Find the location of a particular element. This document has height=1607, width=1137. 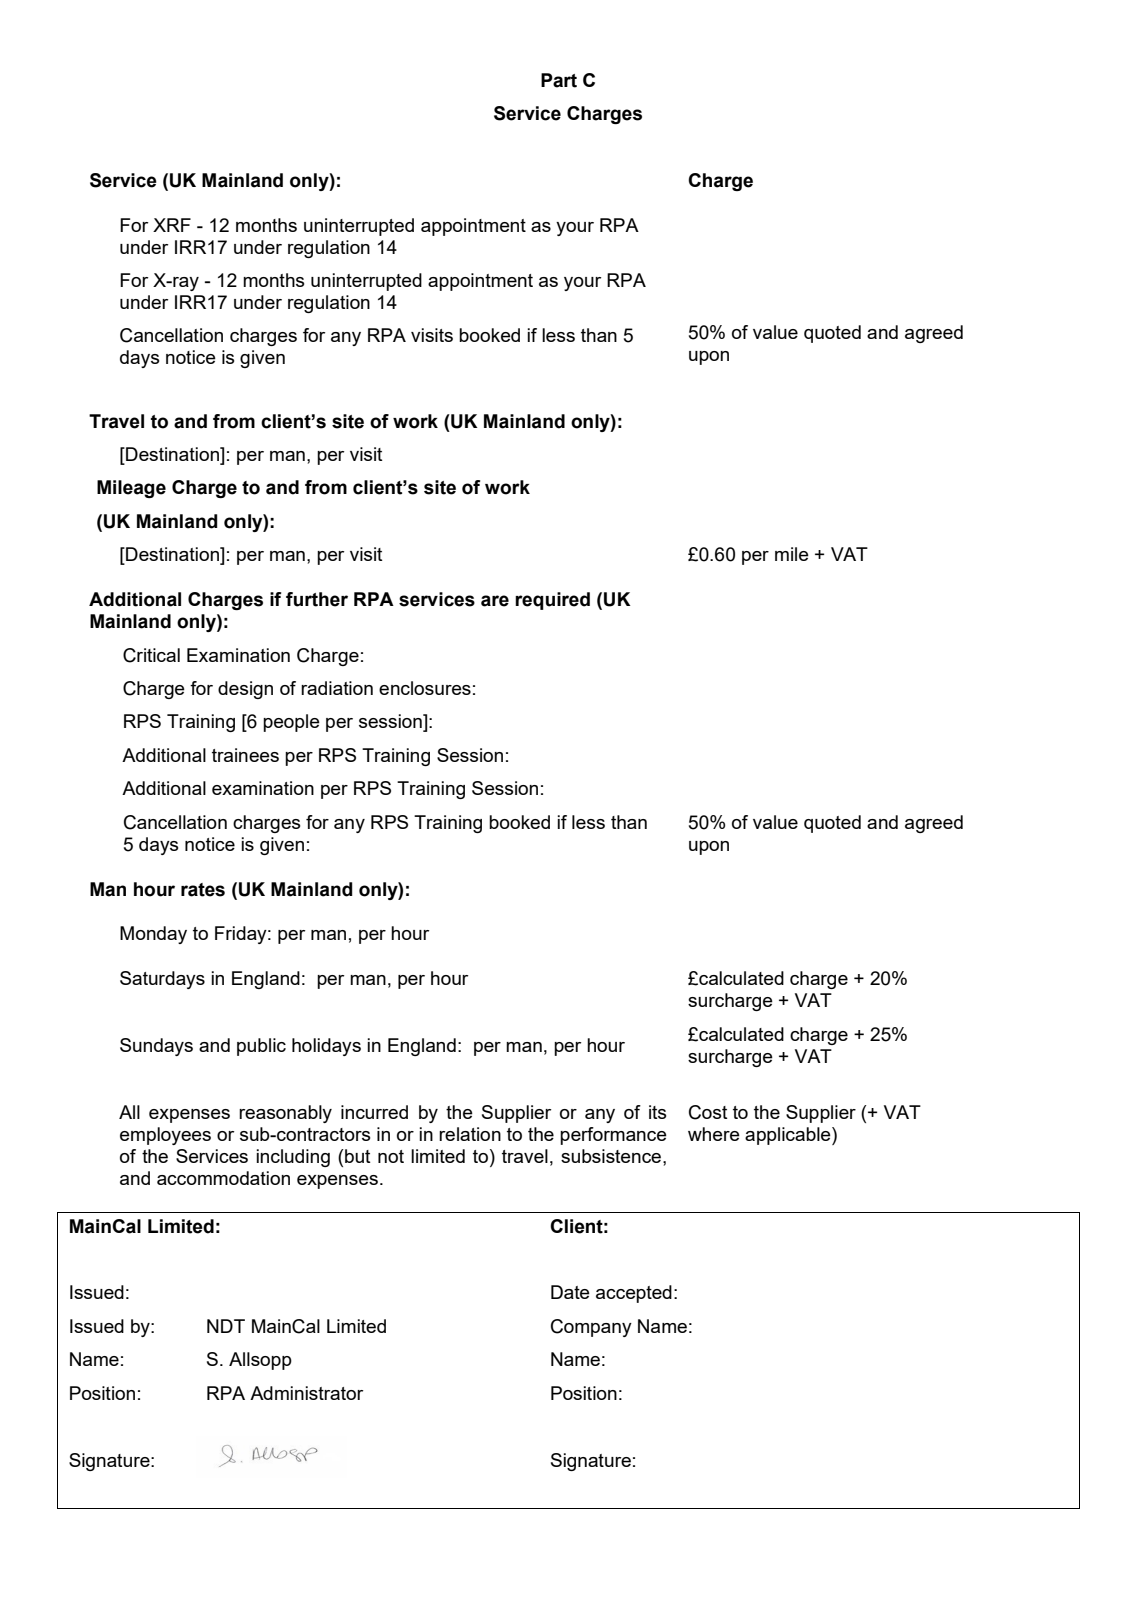

Cost is located at coordinates (708, 1112).
